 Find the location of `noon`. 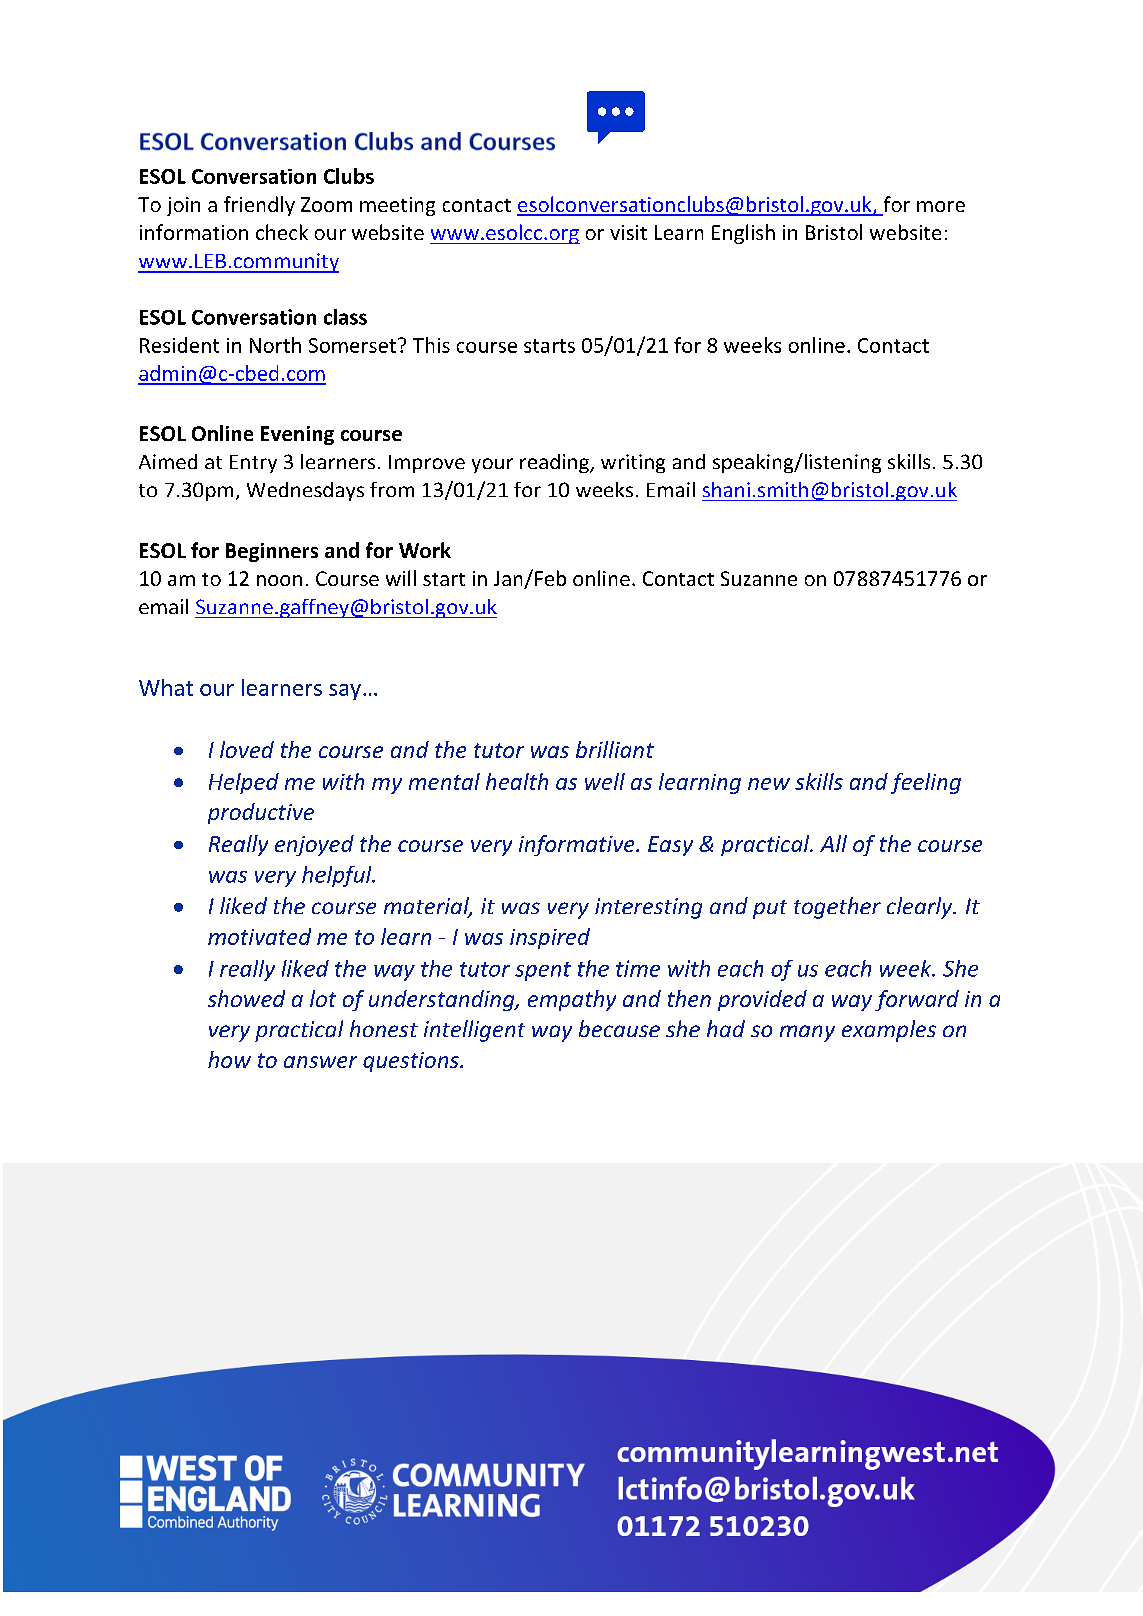

noon is located at coordinates (279, 580).
